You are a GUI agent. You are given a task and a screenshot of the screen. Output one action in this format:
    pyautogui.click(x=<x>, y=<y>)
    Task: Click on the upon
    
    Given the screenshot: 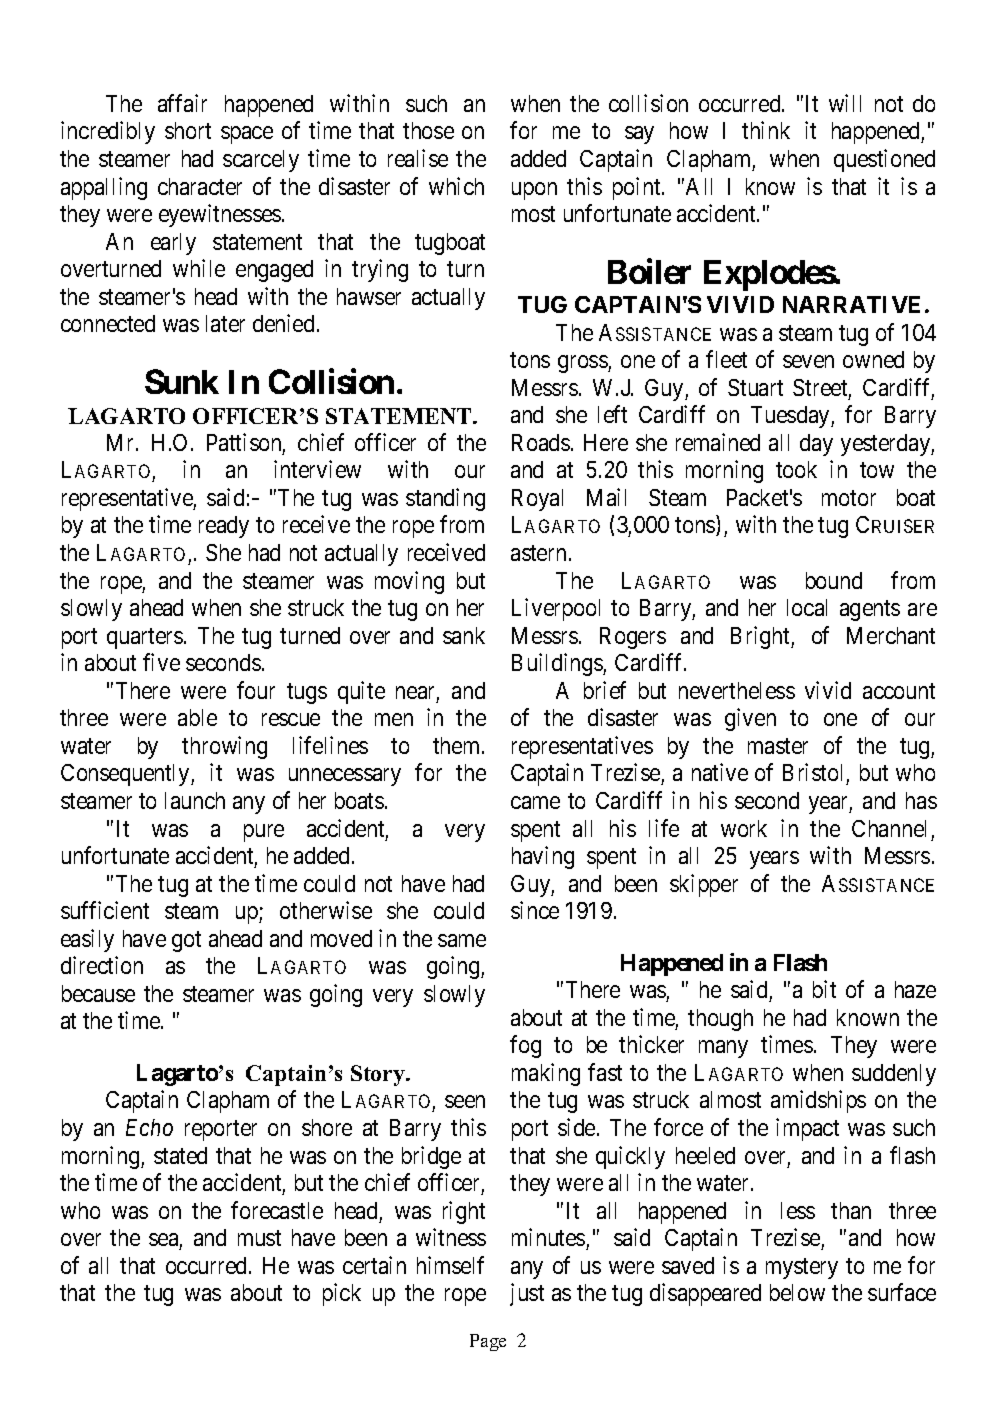 What is the action you would take?
    pyautogui.click(x=534, y=191)
